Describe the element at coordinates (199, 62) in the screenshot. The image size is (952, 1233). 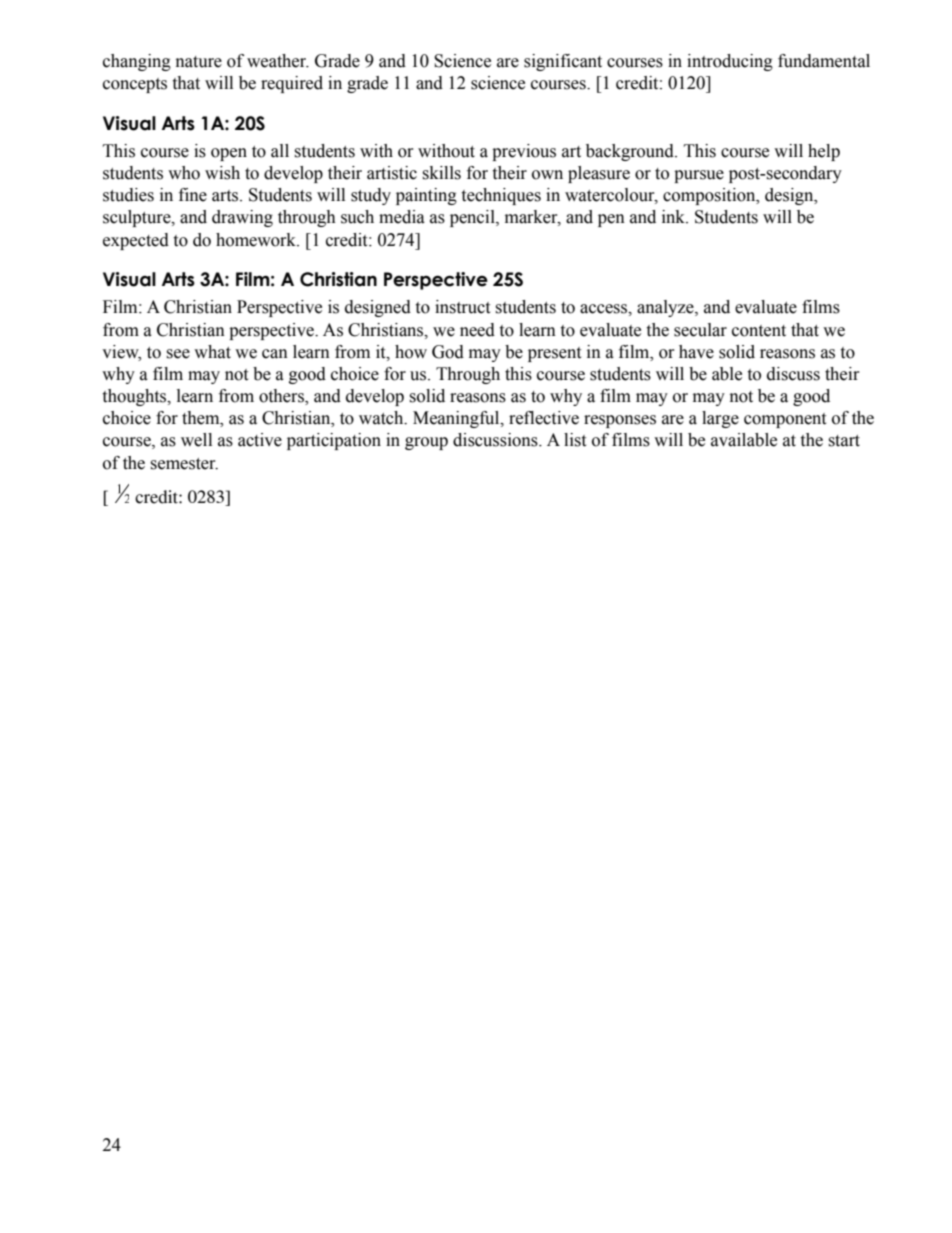
I see `nature` at that location.
